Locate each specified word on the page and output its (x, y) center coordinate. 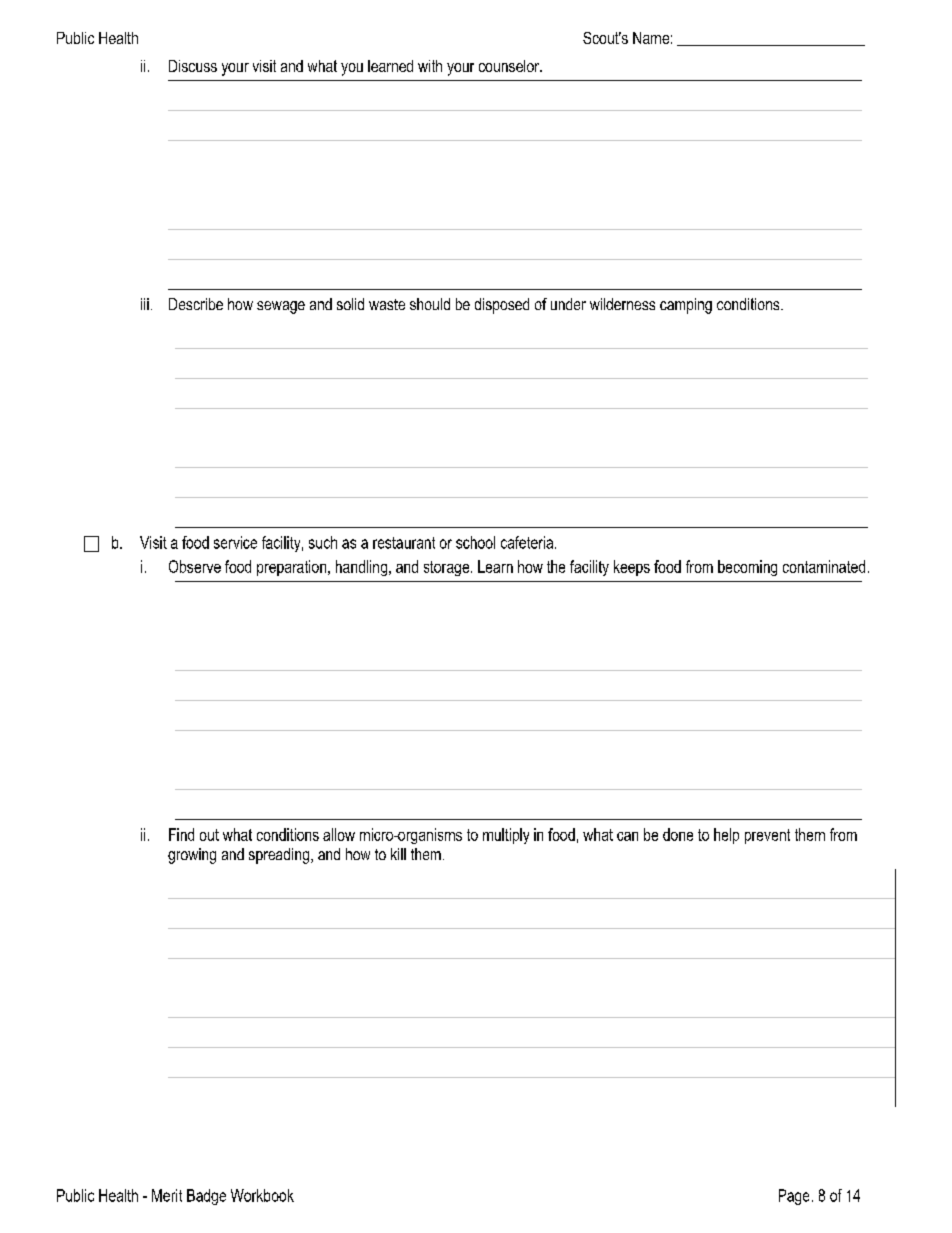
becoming (747, 568)
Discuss (193, 66)
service (235, 542)
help (726, 836)
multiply (506, 836)
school (475, 542)
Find (181, 834)
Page (794, 1197)
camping (686, 306)
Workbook (262, 1195)
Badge (206, 1197)
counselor (510, 66)
